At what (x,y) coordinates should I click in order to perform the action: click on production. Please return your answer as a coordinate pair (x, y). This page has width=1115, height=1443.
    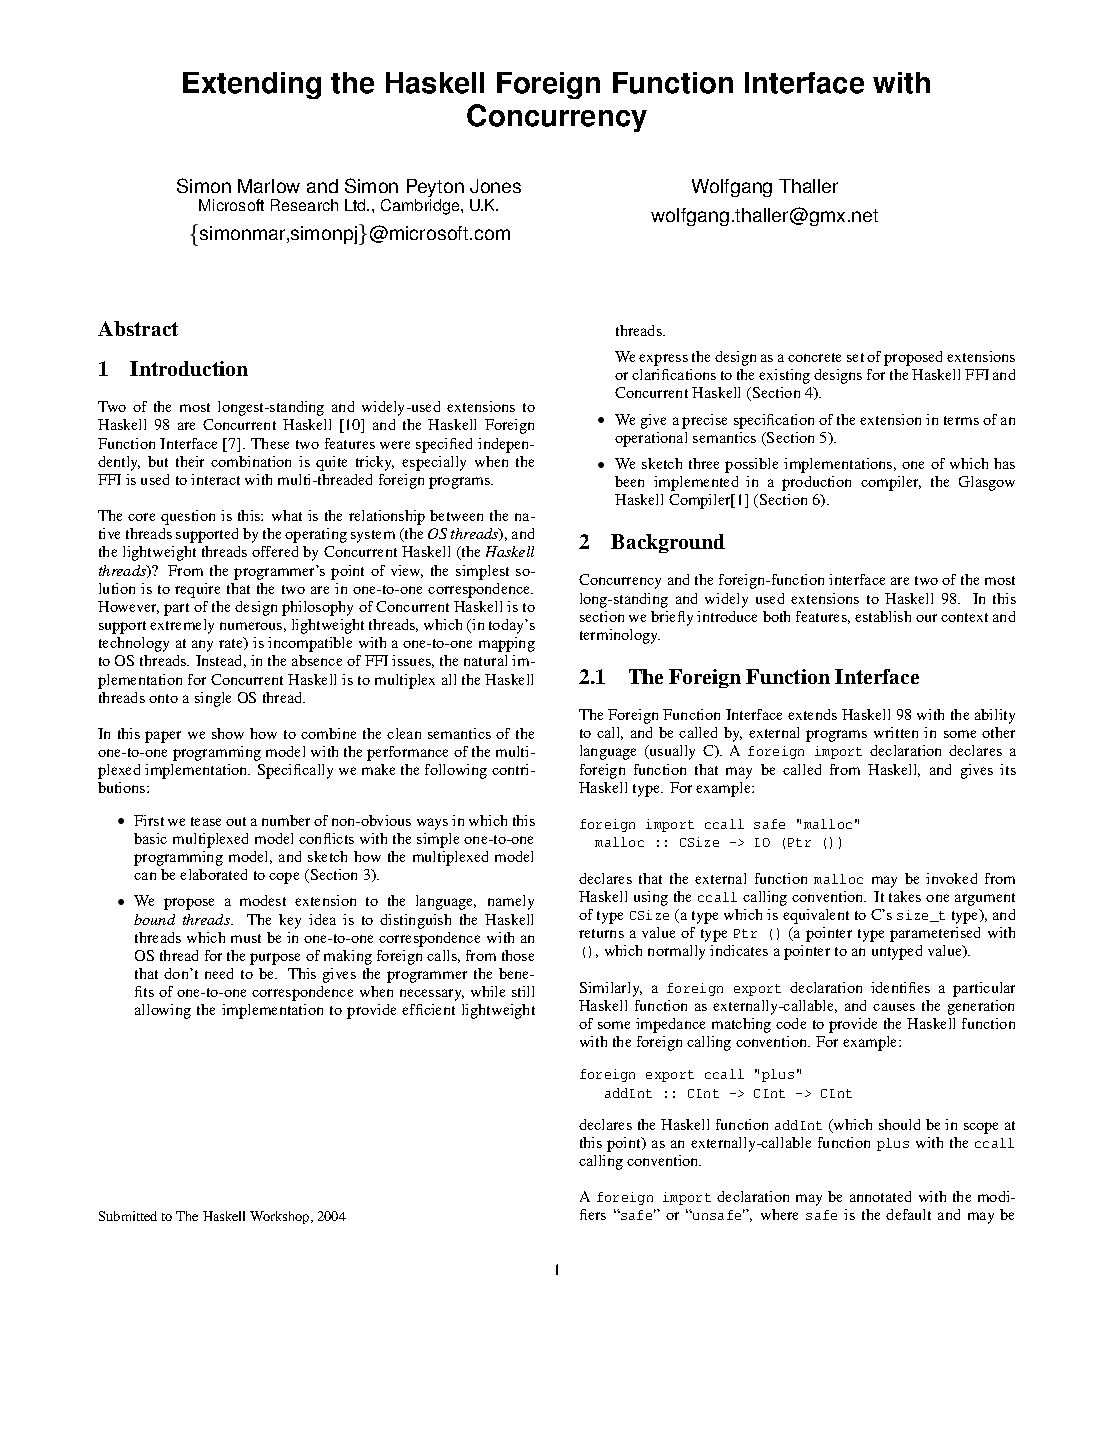
    Looking at the image, I should click on (816, 483).
